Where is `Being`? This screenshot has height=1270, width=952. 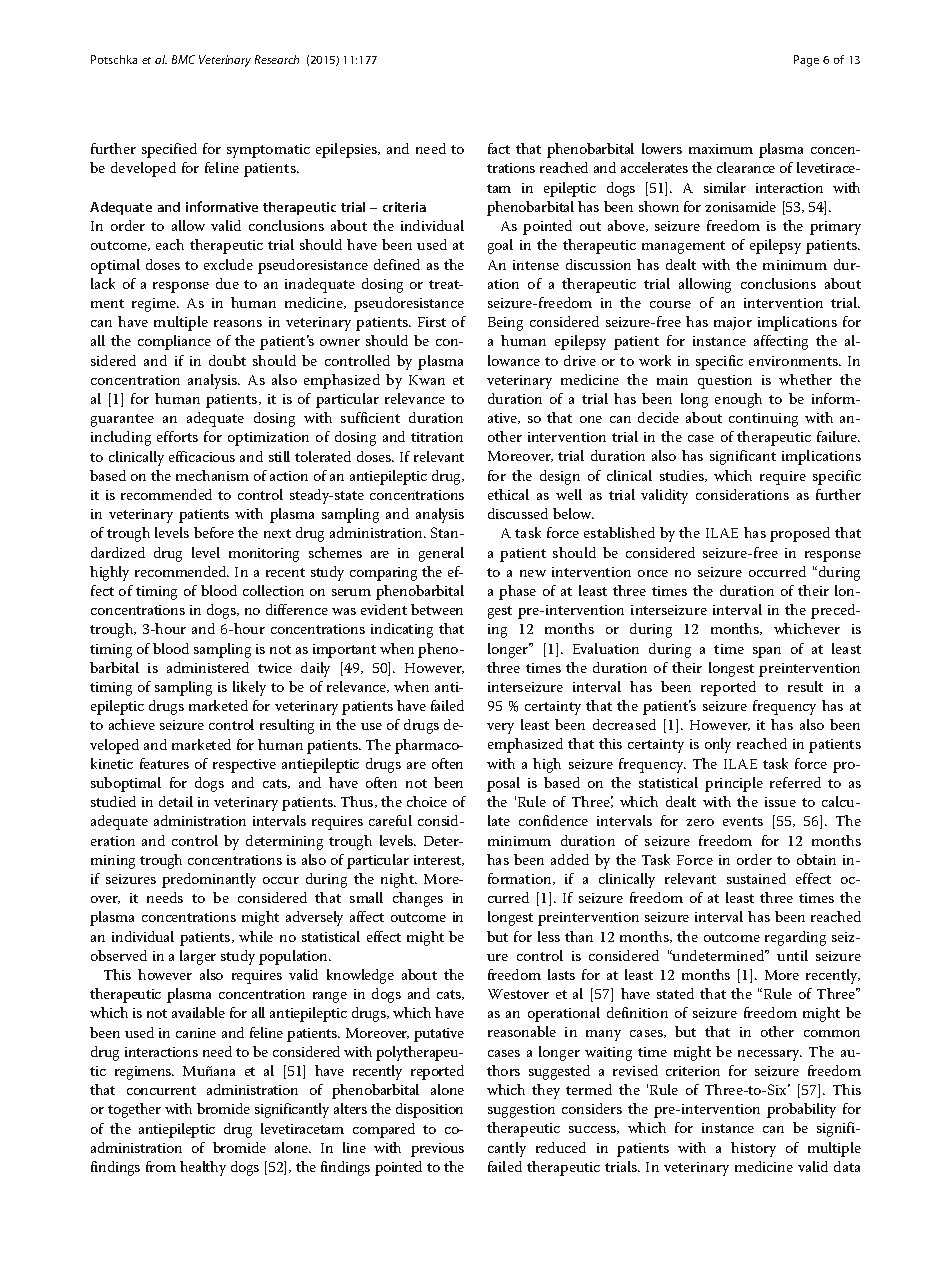
Being is located at coordinates (505, 324).
